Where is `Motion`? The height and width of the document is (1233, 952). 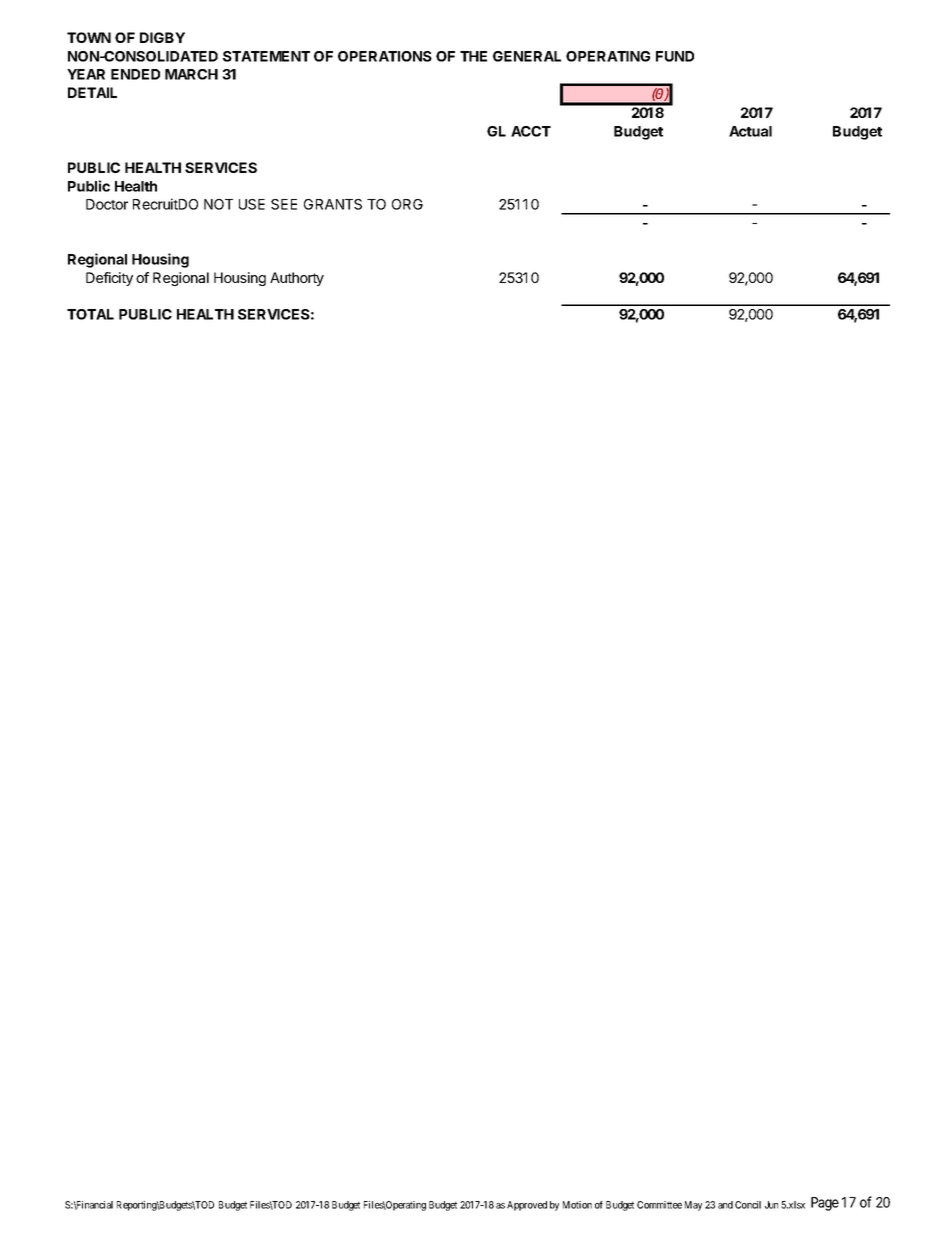 Motion is located at coordinates (577, 1205).
